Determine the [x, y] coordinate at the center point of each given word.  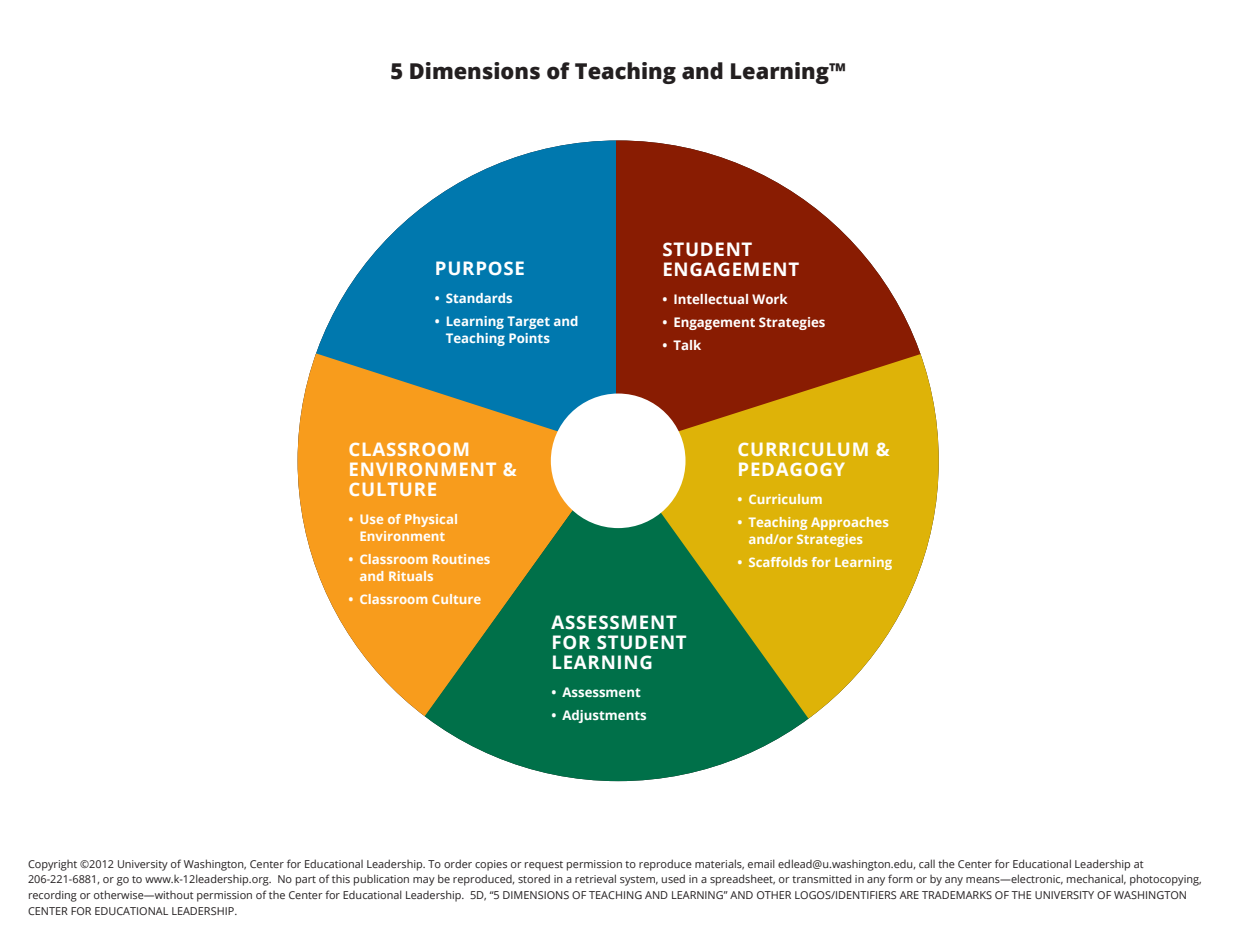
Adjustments [604, 716]
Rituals [411, 576]
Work [770, 299]
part [306, 881]
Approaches [849, 523]
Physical [431, 520]
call [927, 863]
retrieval [595, 878]
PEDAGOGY [792, 469]
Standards [479, 298]
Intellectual [711, 299]
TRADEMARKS [957, 895]
